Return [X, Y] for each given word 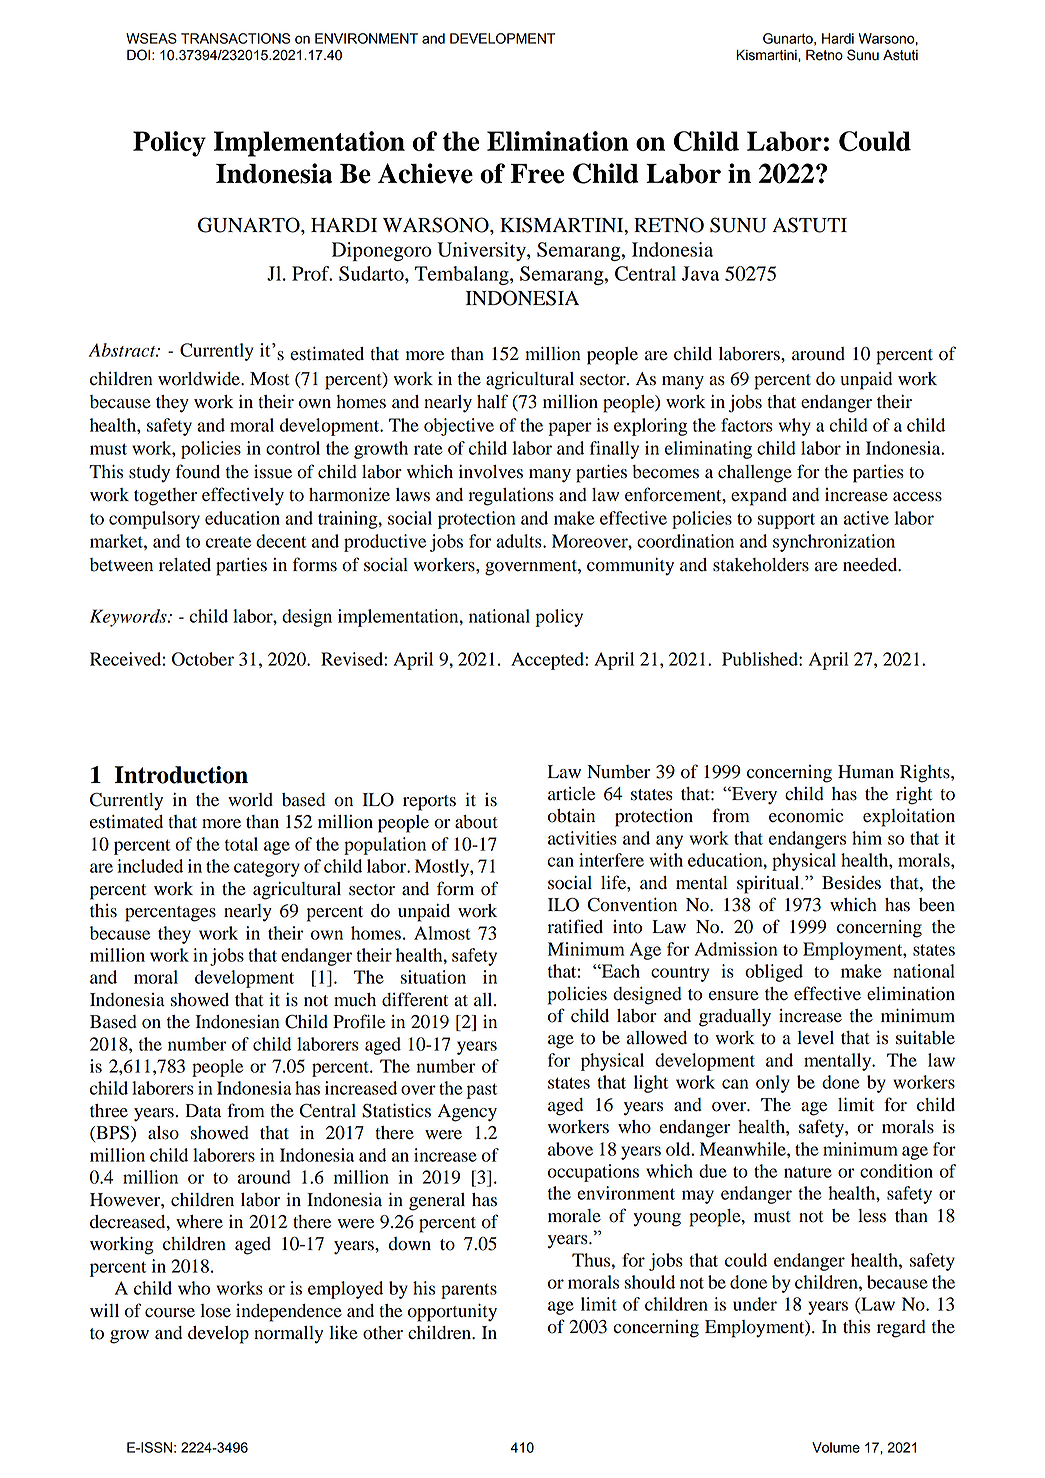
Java [700, 273]
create [228, 542]
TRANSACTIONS [235, 38]
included [150, 866]
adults [520, 541]
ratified [575, 926]
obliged [774, 973]
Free [538, 174]
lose [215, 1311]
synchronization [834, 543]
